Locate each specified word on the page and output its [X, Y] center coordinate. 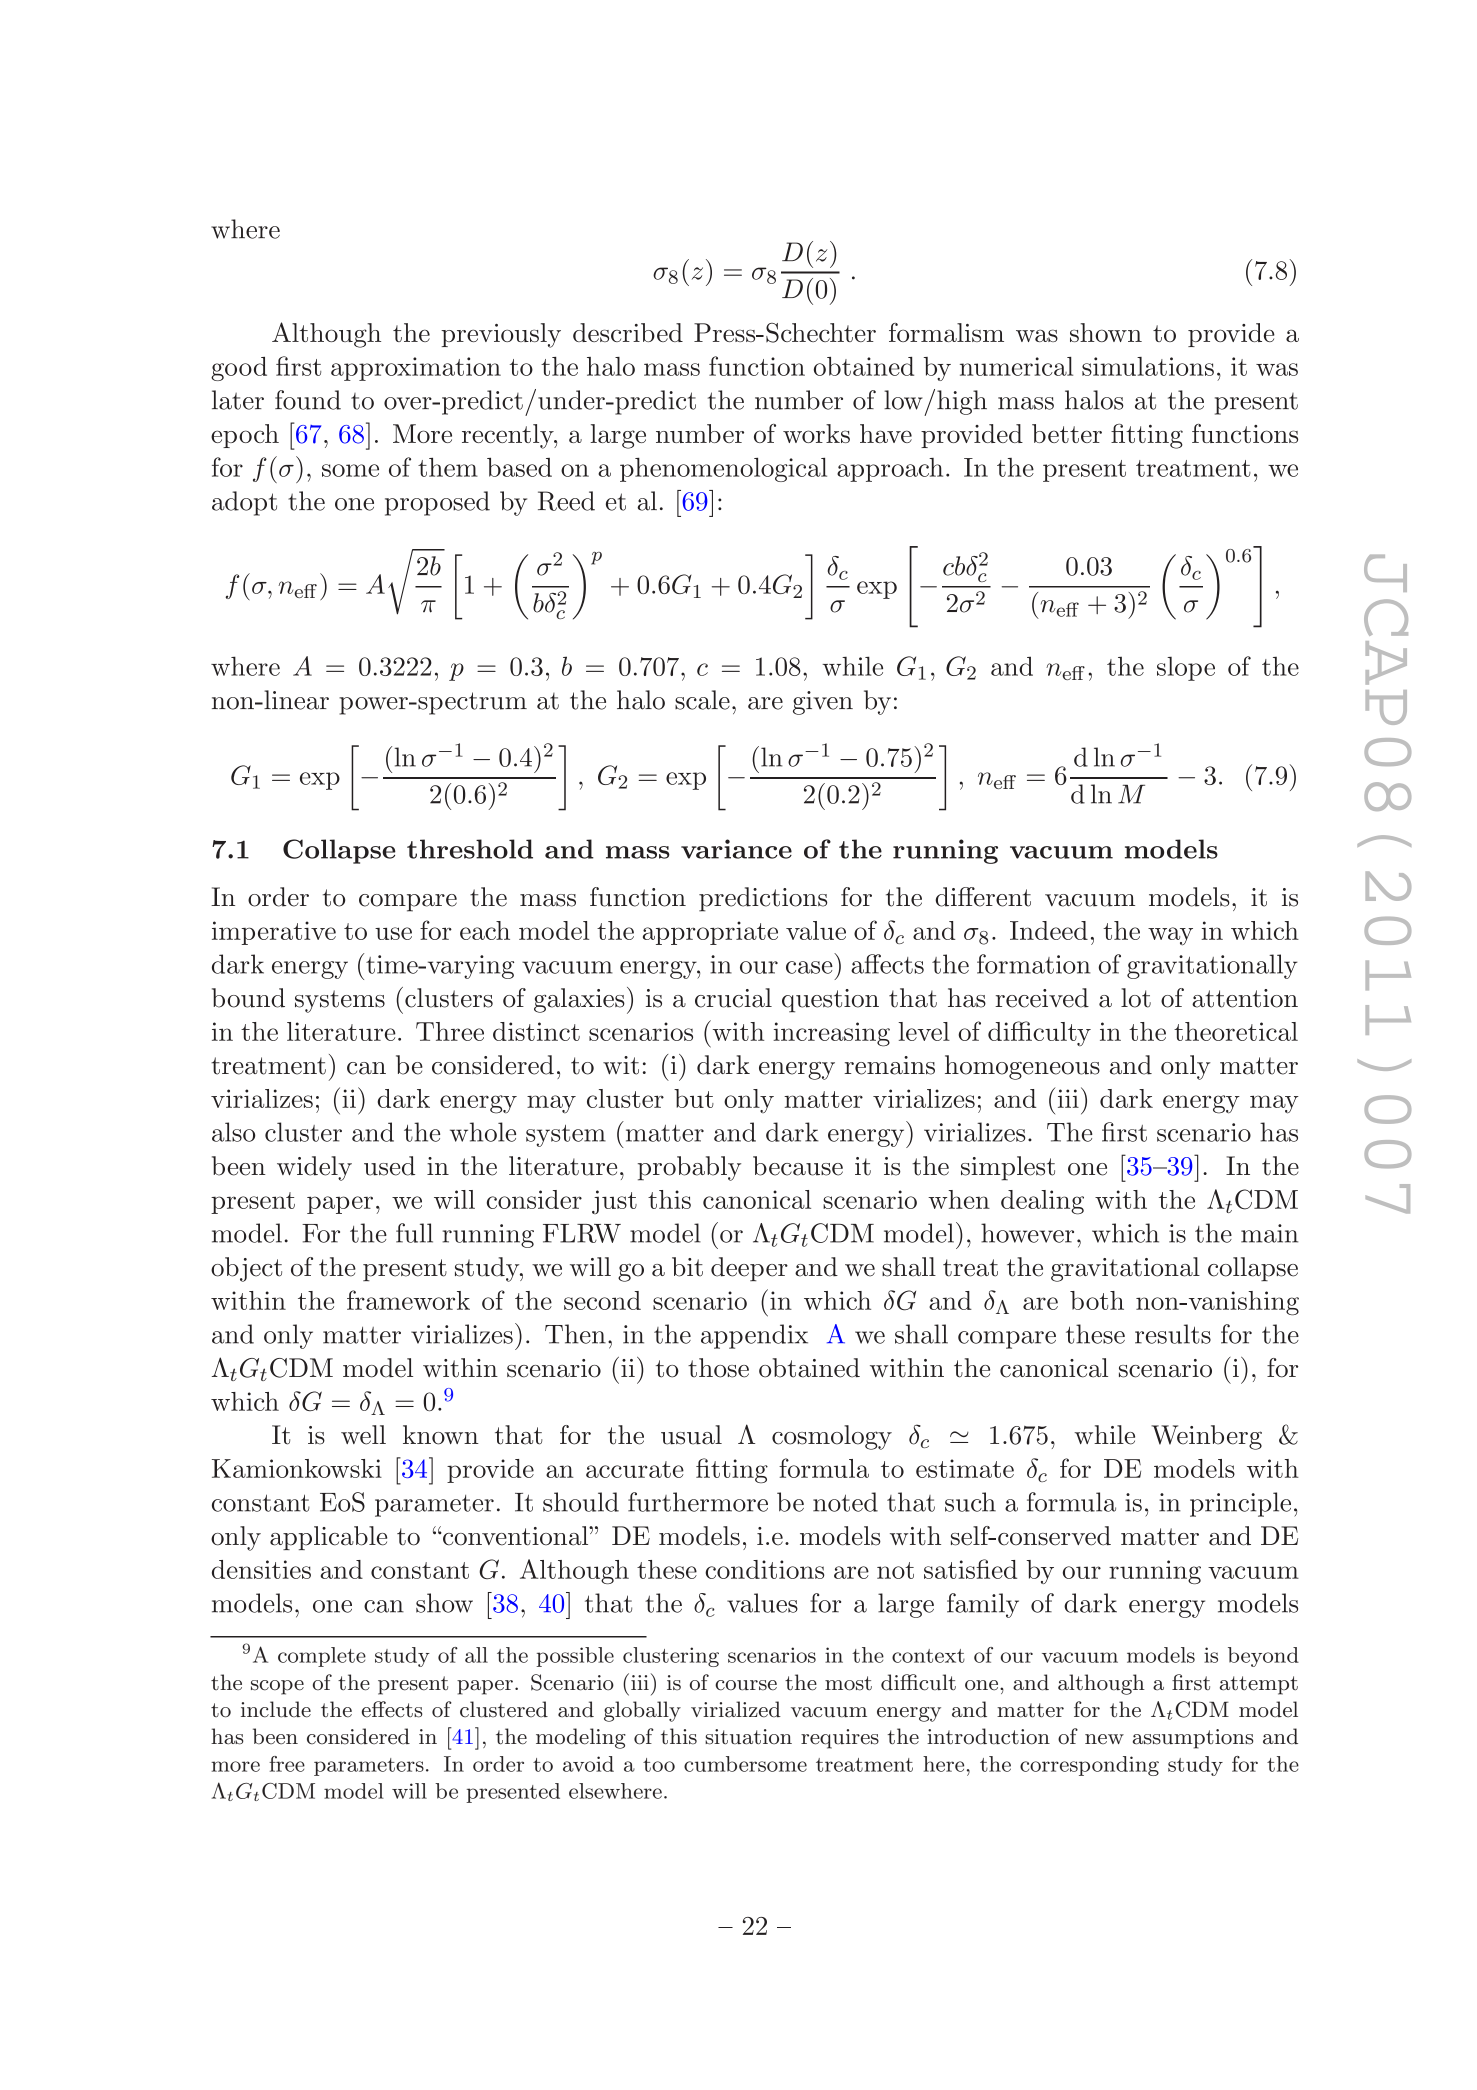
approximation [416, 369]
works [816, 433]
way [1170, 936]
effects [392, 1709]
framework [408, 1300]
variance [736, 849]
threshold [470, 849]
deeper [749, 1269]
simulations [1148, 366]
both [1097, 1300]
